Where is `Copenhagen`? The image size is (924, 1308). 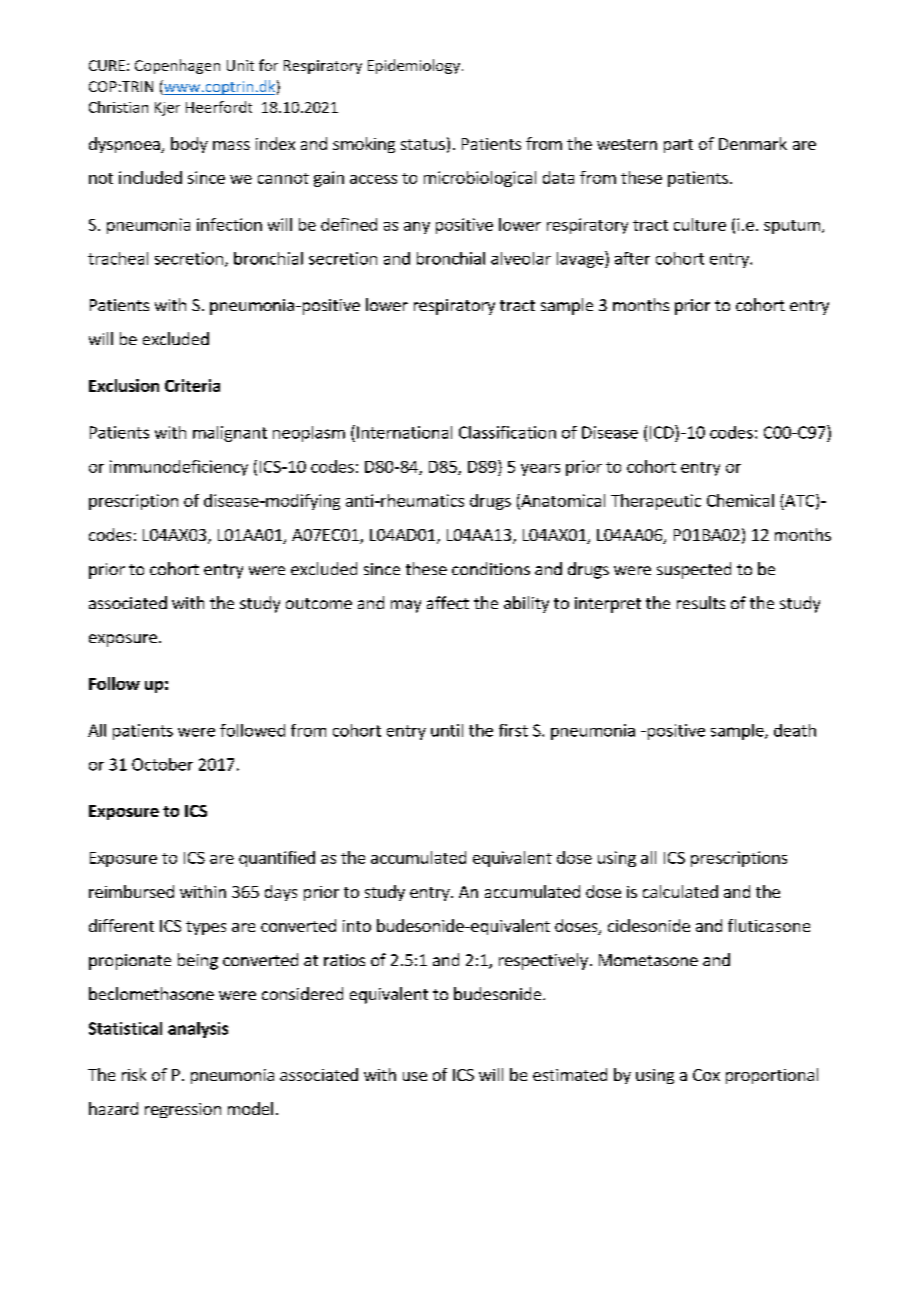
Copenhagen is located at coordinates (177, 66).
